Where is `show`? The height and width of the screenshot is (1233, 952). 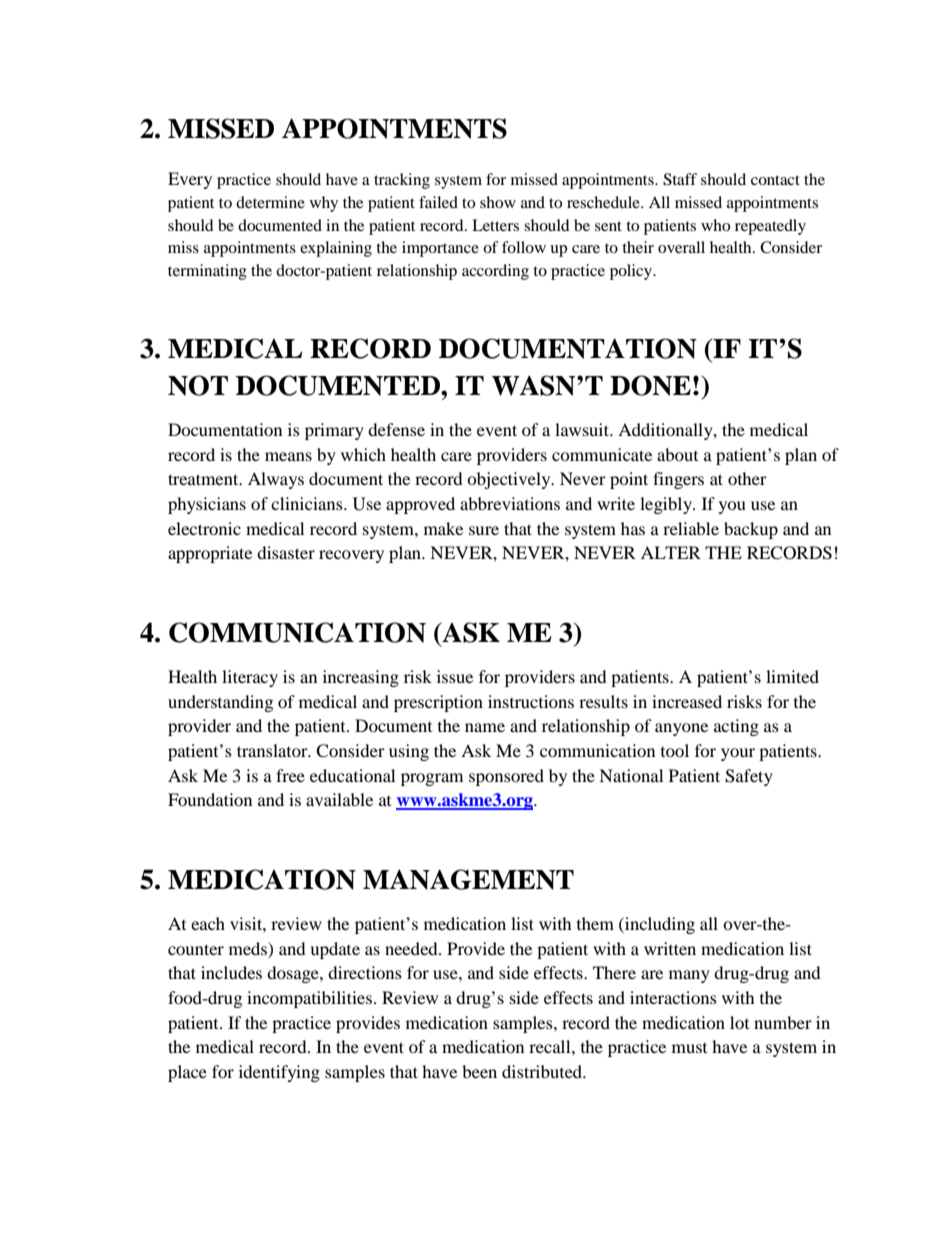 show is located at coordinates (498, 202).
